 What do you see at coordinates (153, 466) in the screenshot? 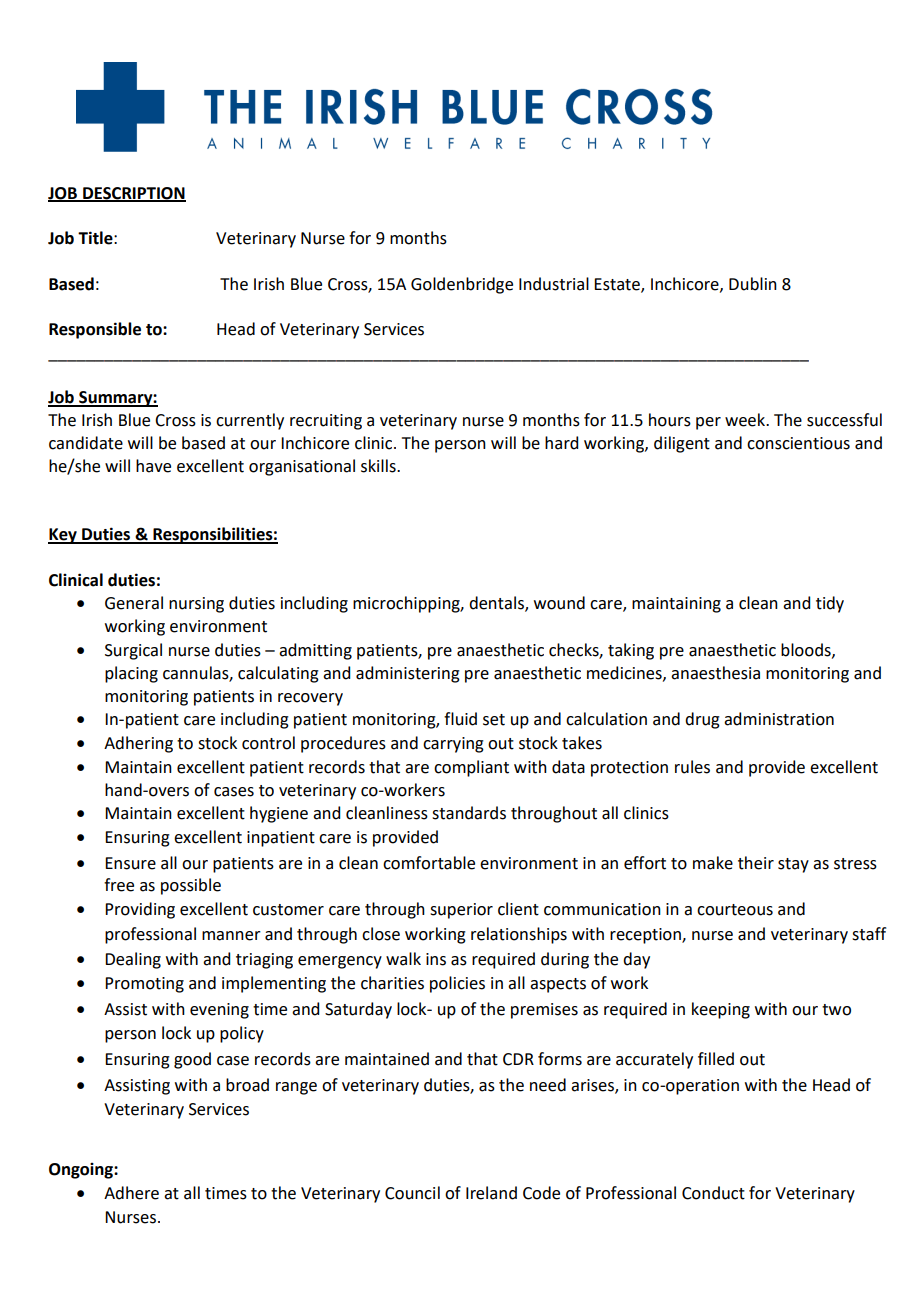
I see `have` at bounding box center [153, 466].
